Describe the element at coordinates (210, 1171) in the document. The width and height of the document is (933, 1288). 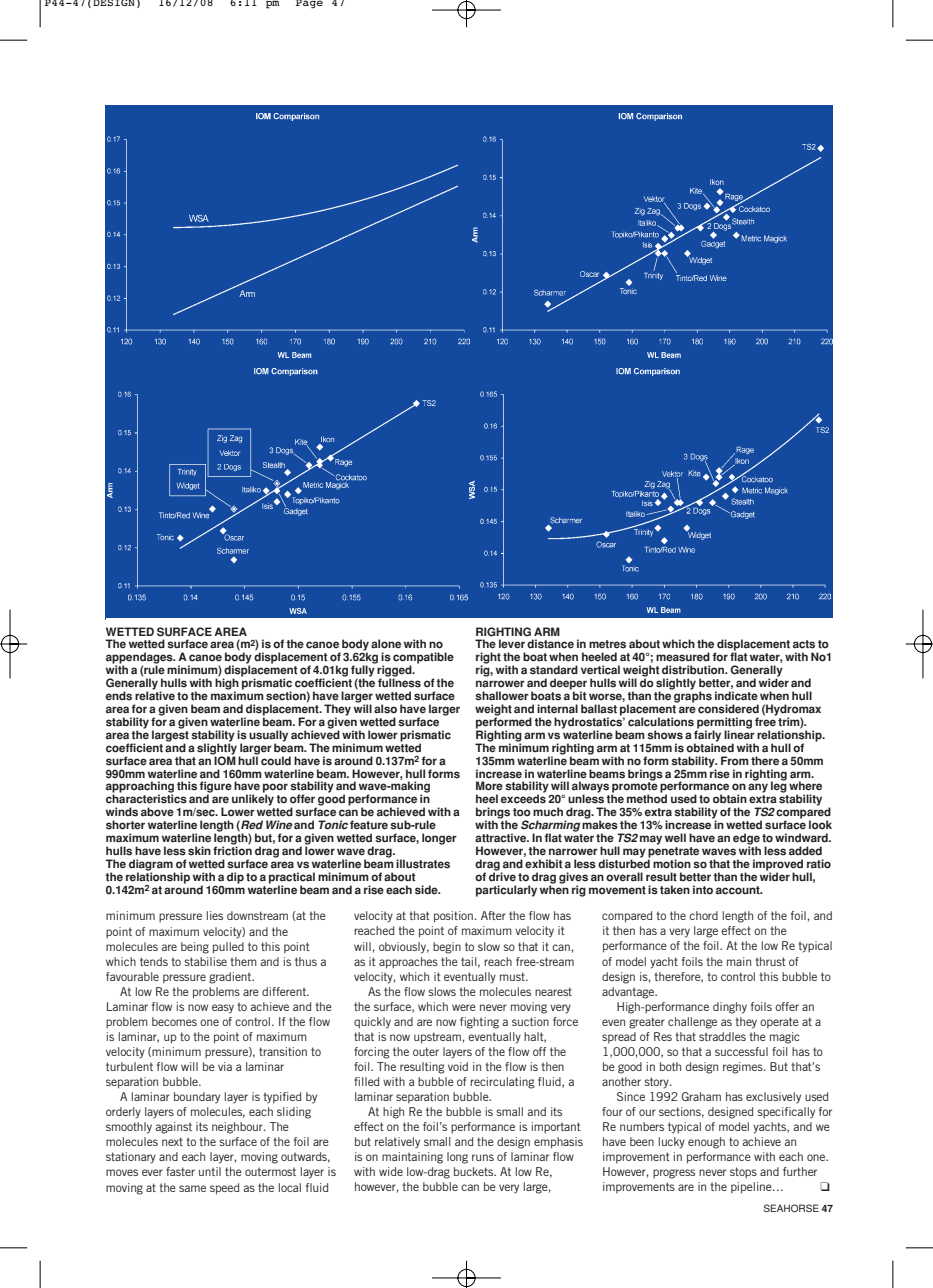
I see `until` at that location.
